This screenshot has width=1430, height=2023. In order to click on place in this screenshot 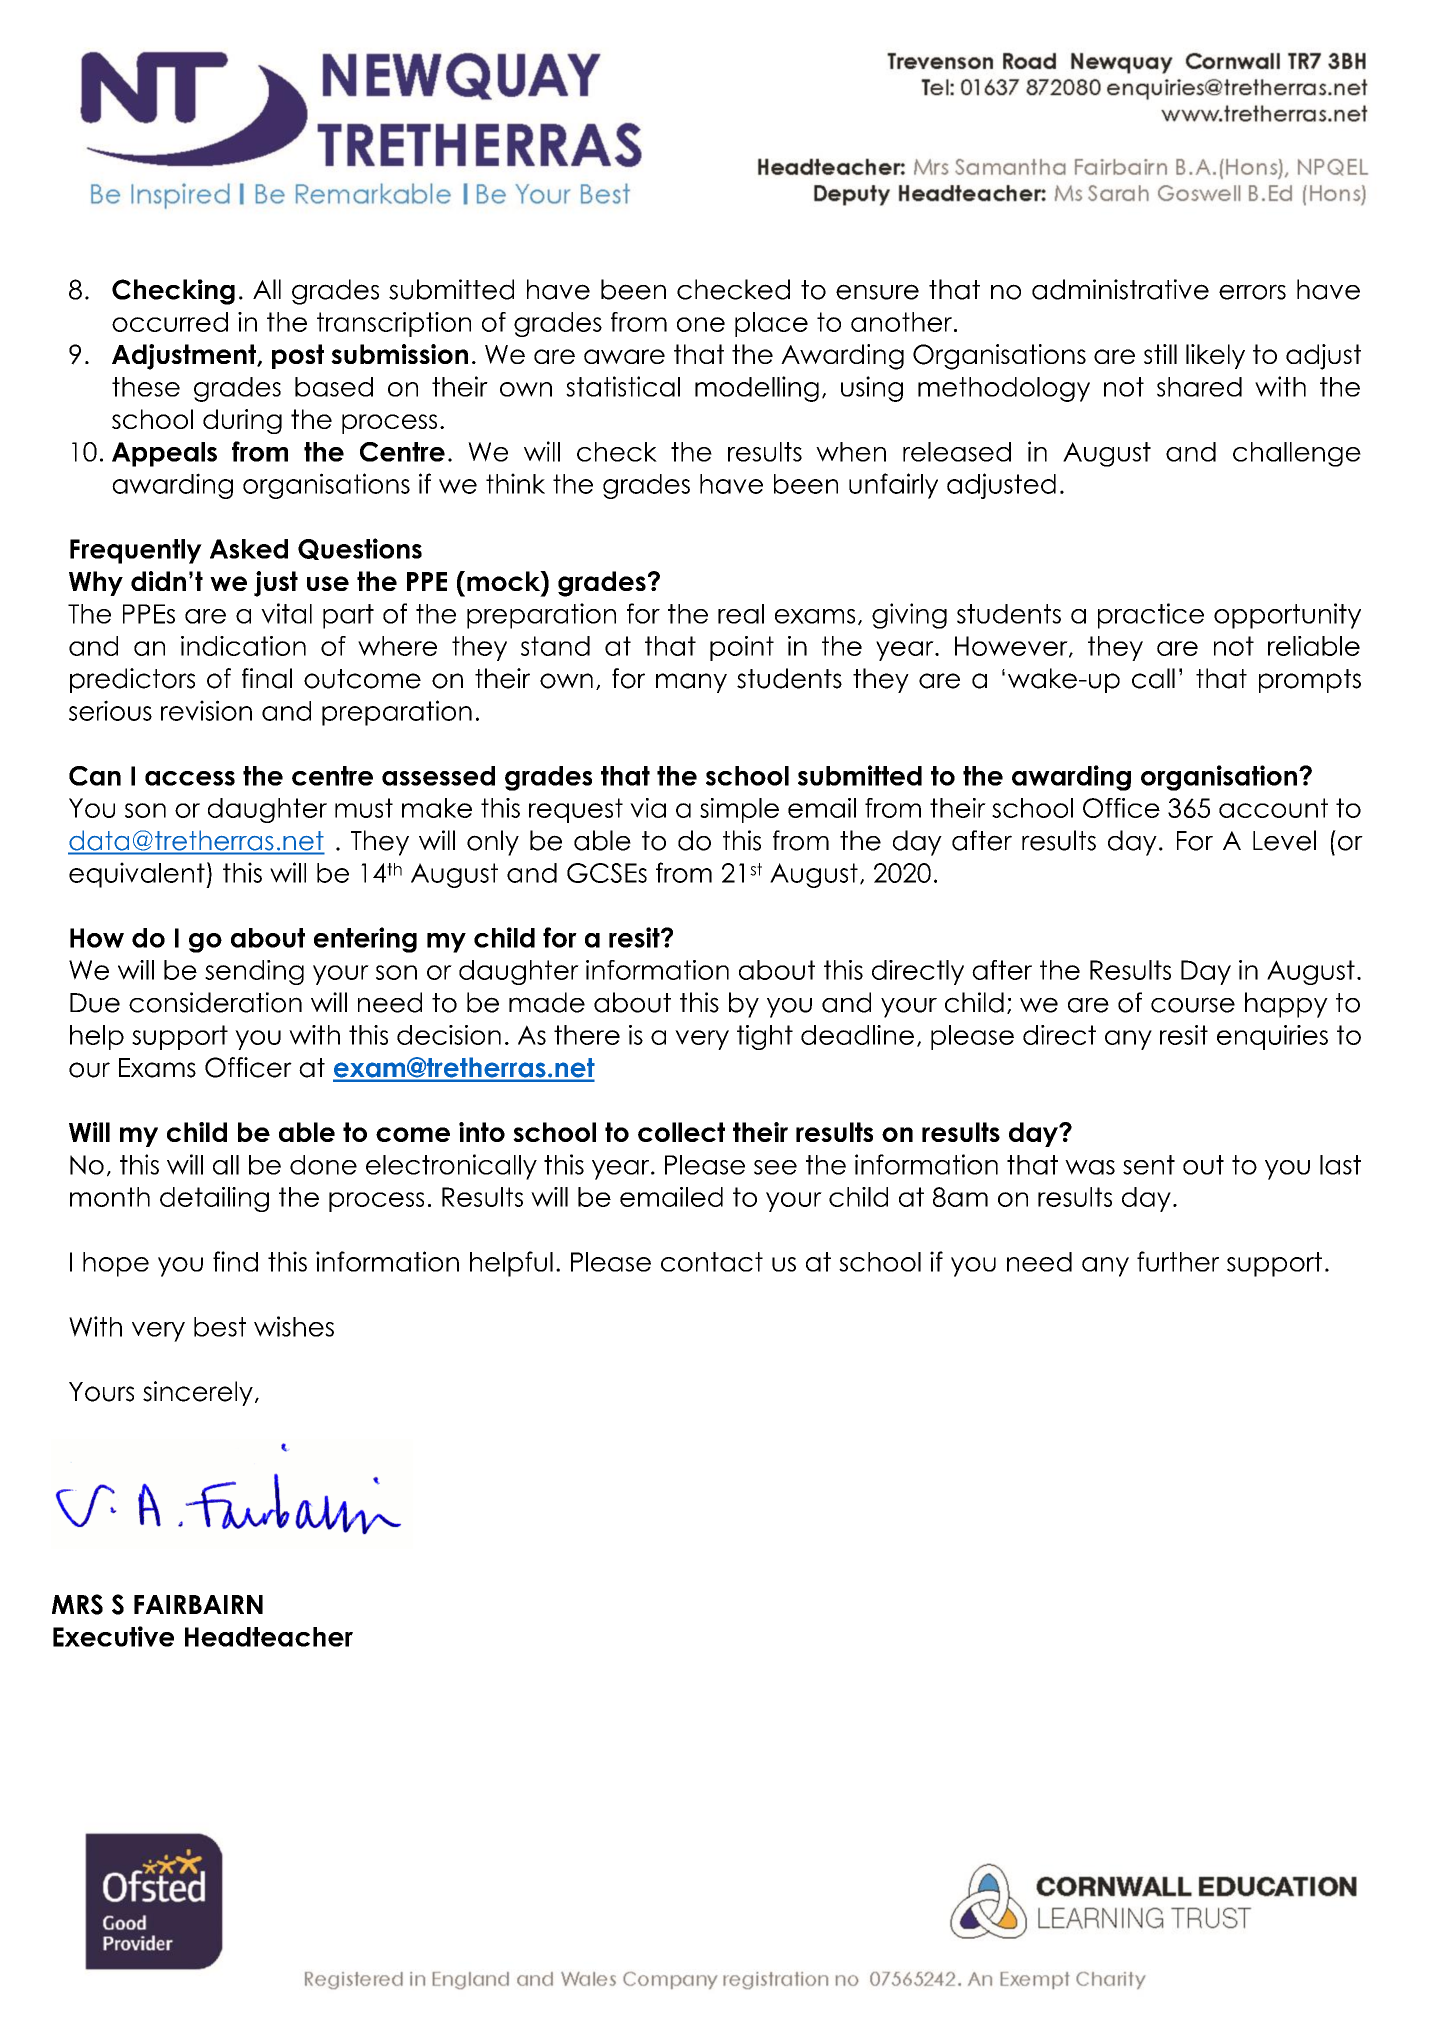, I will do `click(771, 324)`.
